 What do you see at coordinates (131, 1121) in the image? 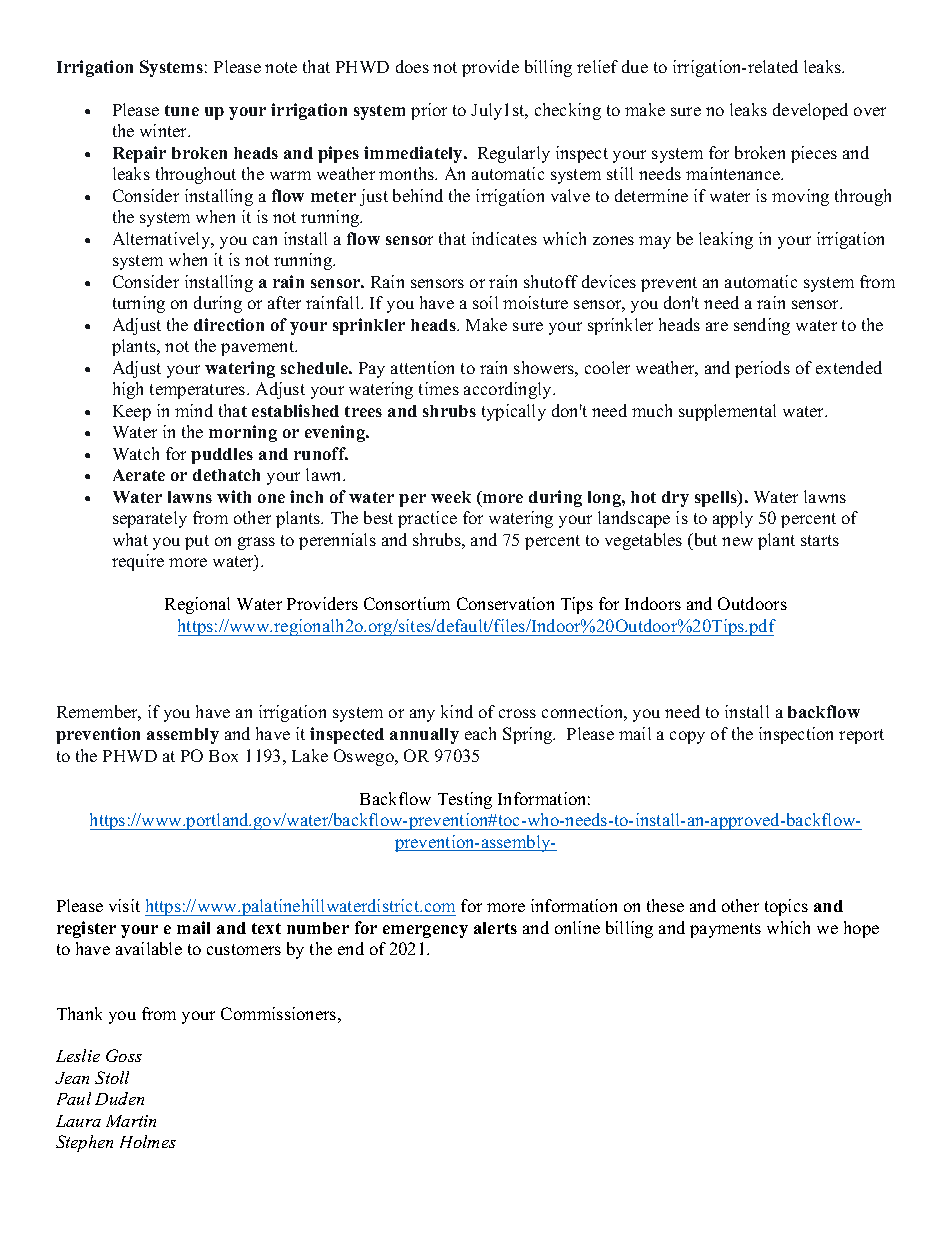
I see `Martin` at bounding box center [131, 1121].
